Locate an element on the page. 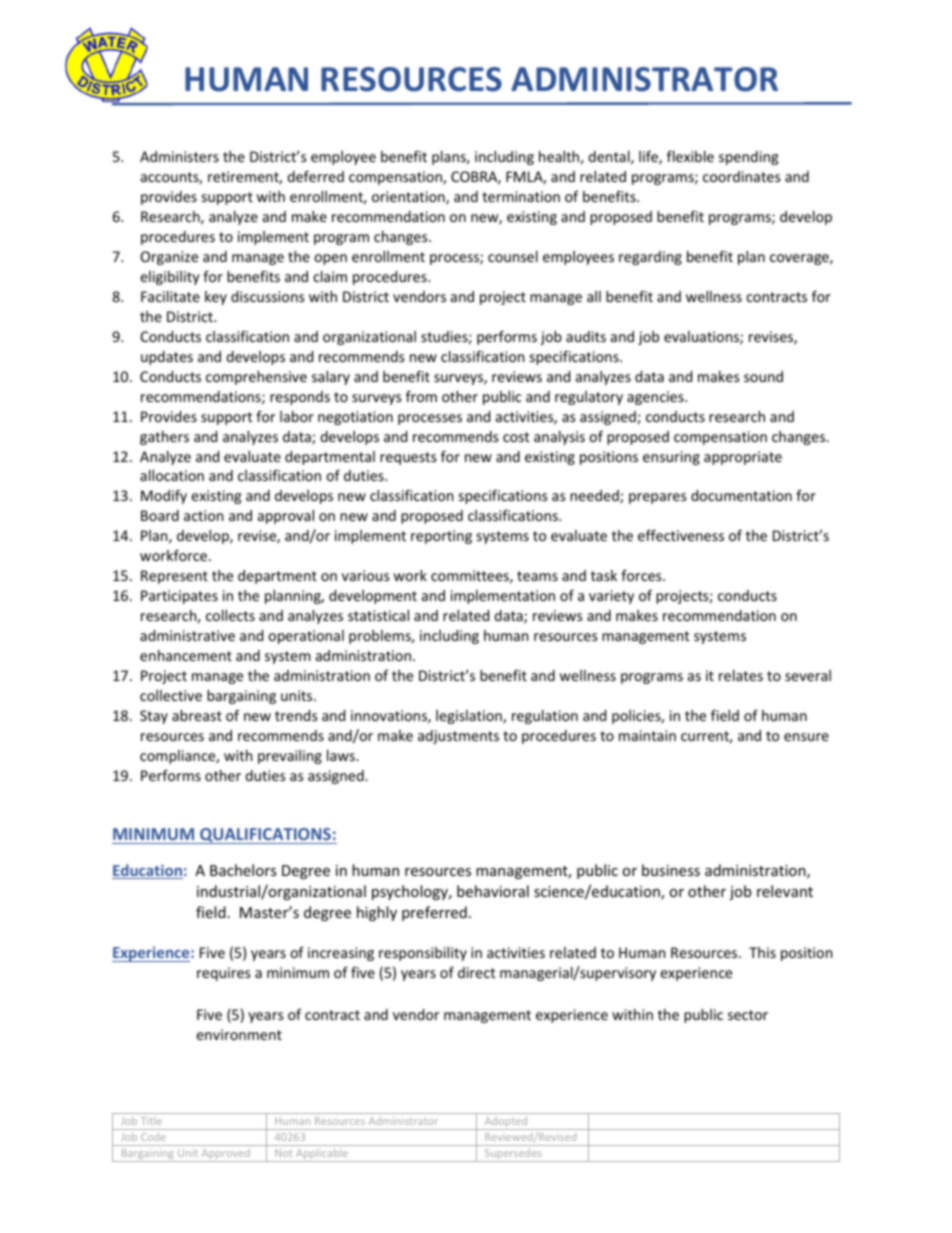  coordinates is located at coordinates (742, 176).
